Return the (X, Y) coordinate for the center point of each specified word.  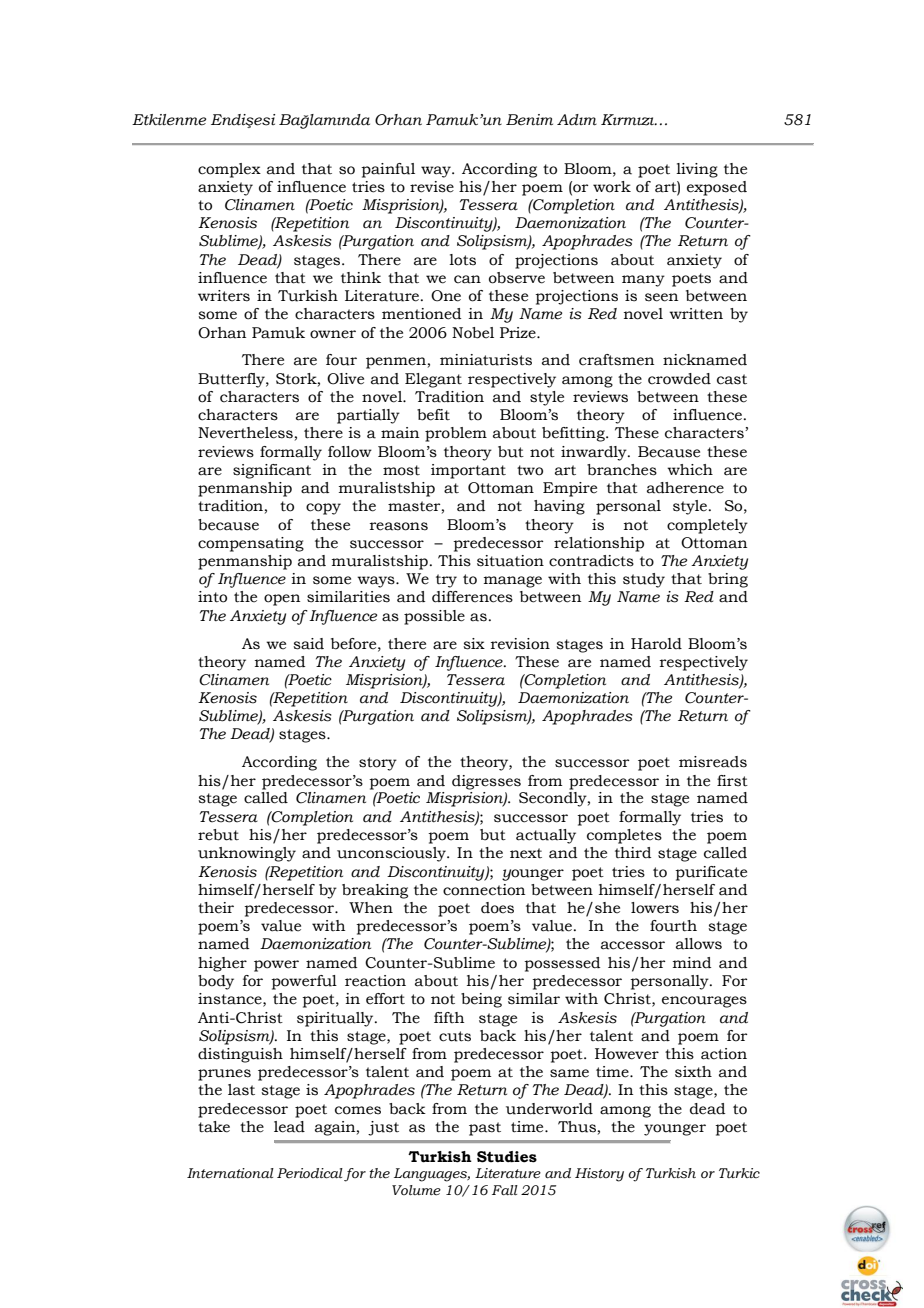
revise (432, 187)
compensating (251, 544)
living (697, 170)
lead (289, 1127)
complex (229, 170)
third (633, 853)
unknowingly (247, 854)
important (468, 471)
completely (707, 526)
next (526, 853)
